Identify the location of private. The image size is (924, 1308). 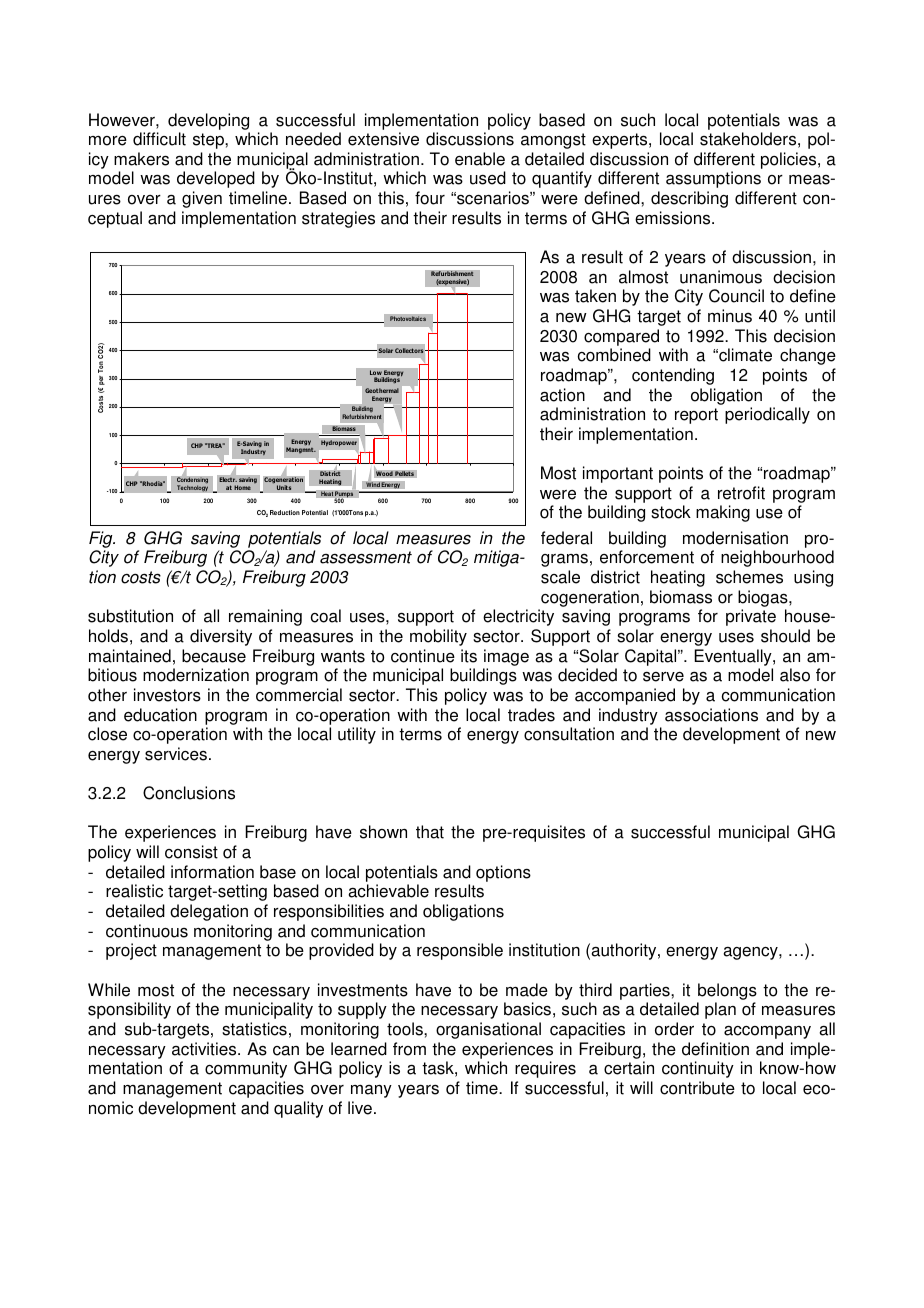
(751, 617).
